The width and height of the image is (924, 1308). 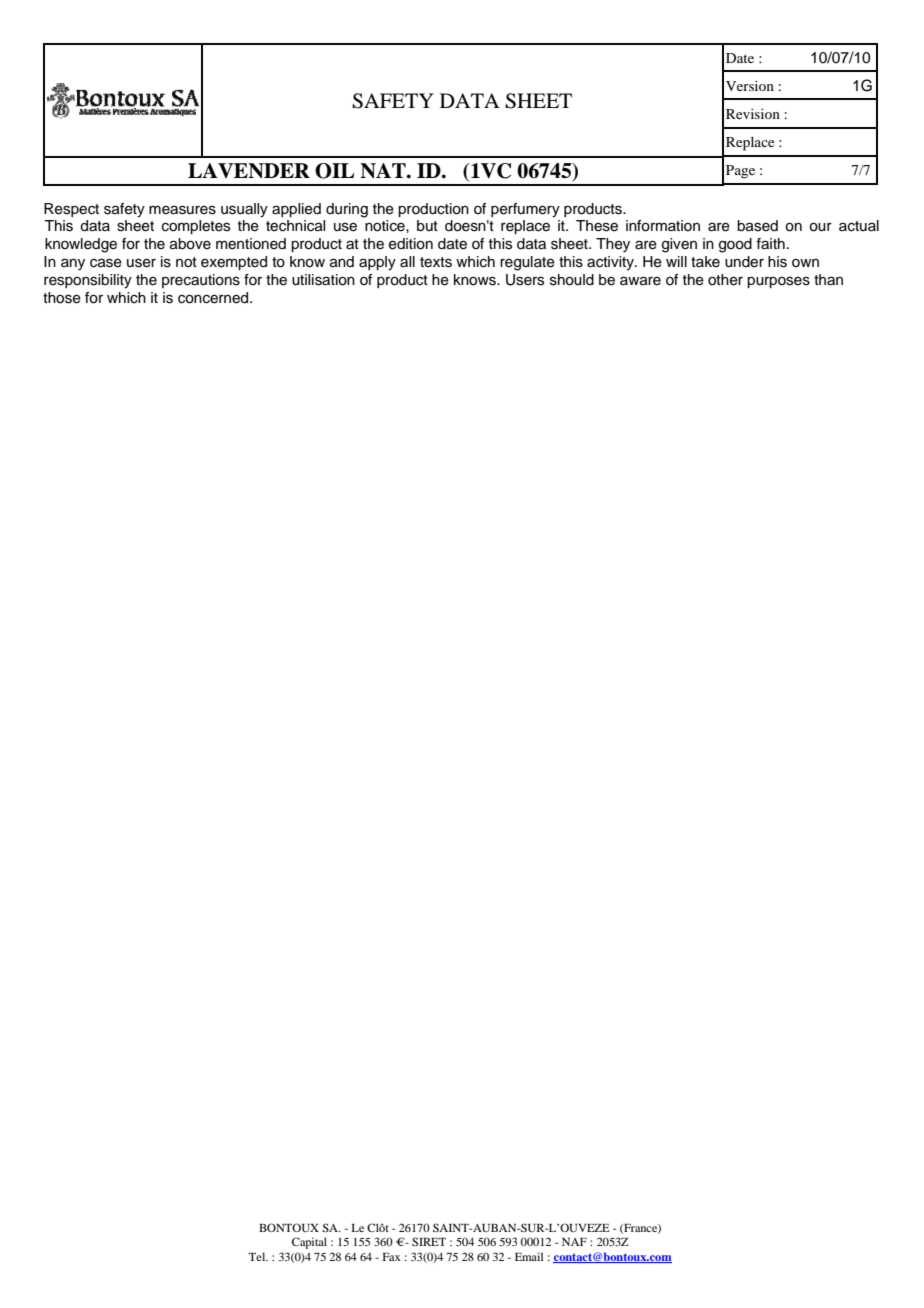 I want to click on should, so click(x=572, y=280).
